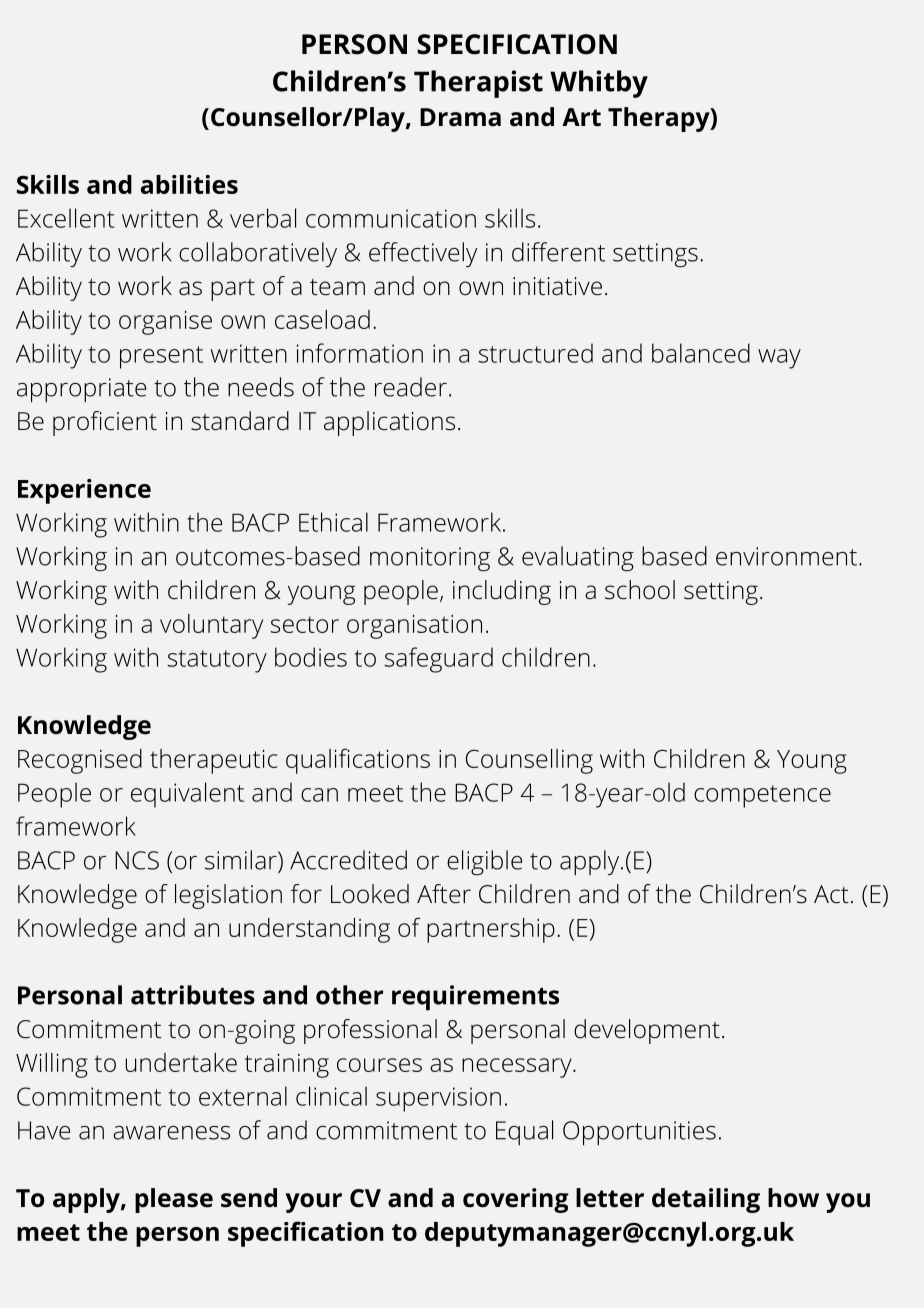 This document has width=924, height=1309. I want to click on Drama, so click(460, 117).
